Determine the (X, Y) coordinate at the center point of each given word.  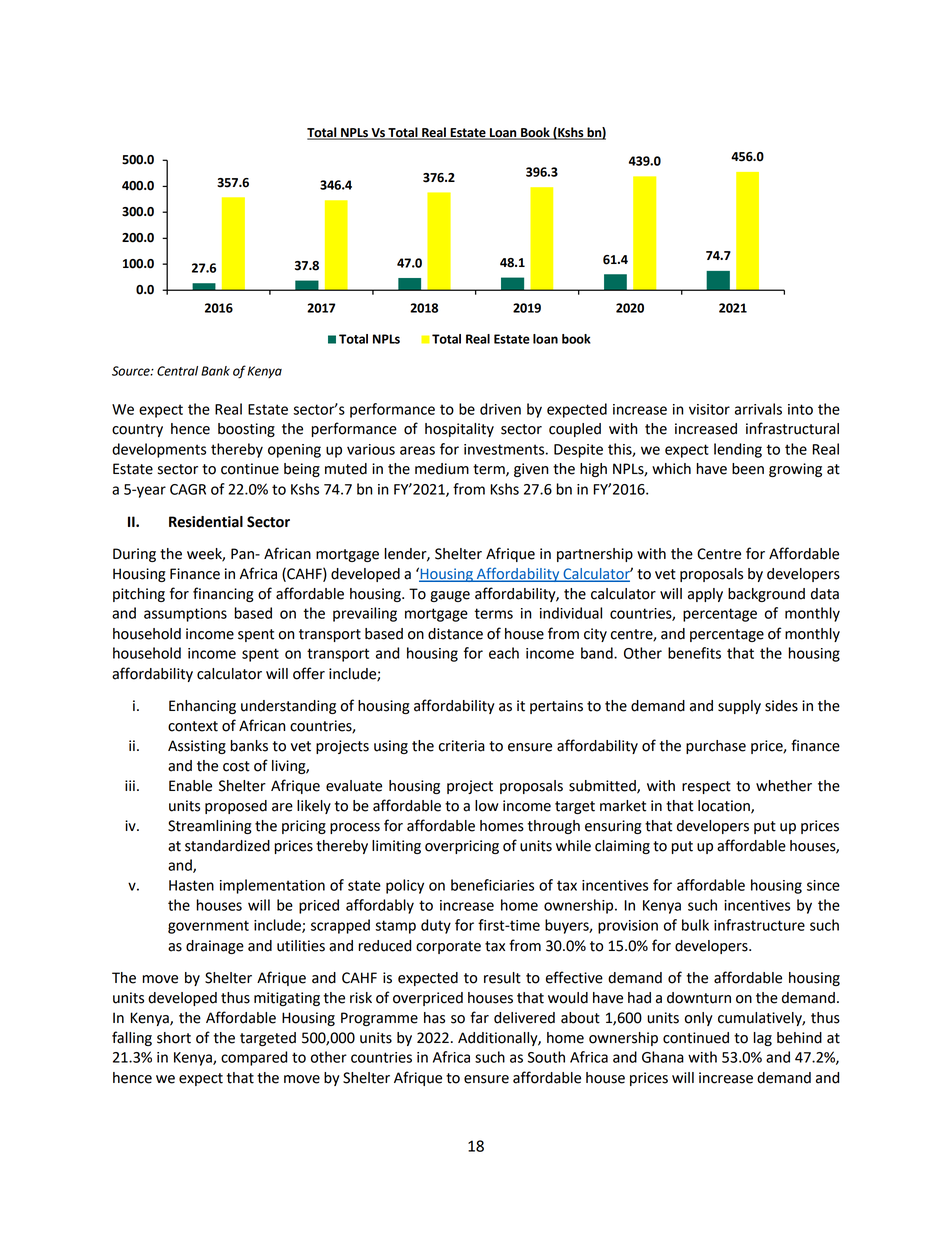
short (174, 1038)
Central (177, 371)
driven (500, 409)
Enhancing (202, 707)
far (479, 1017)
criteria (462, 746)
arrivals (758, 409)
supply (739, 707)
